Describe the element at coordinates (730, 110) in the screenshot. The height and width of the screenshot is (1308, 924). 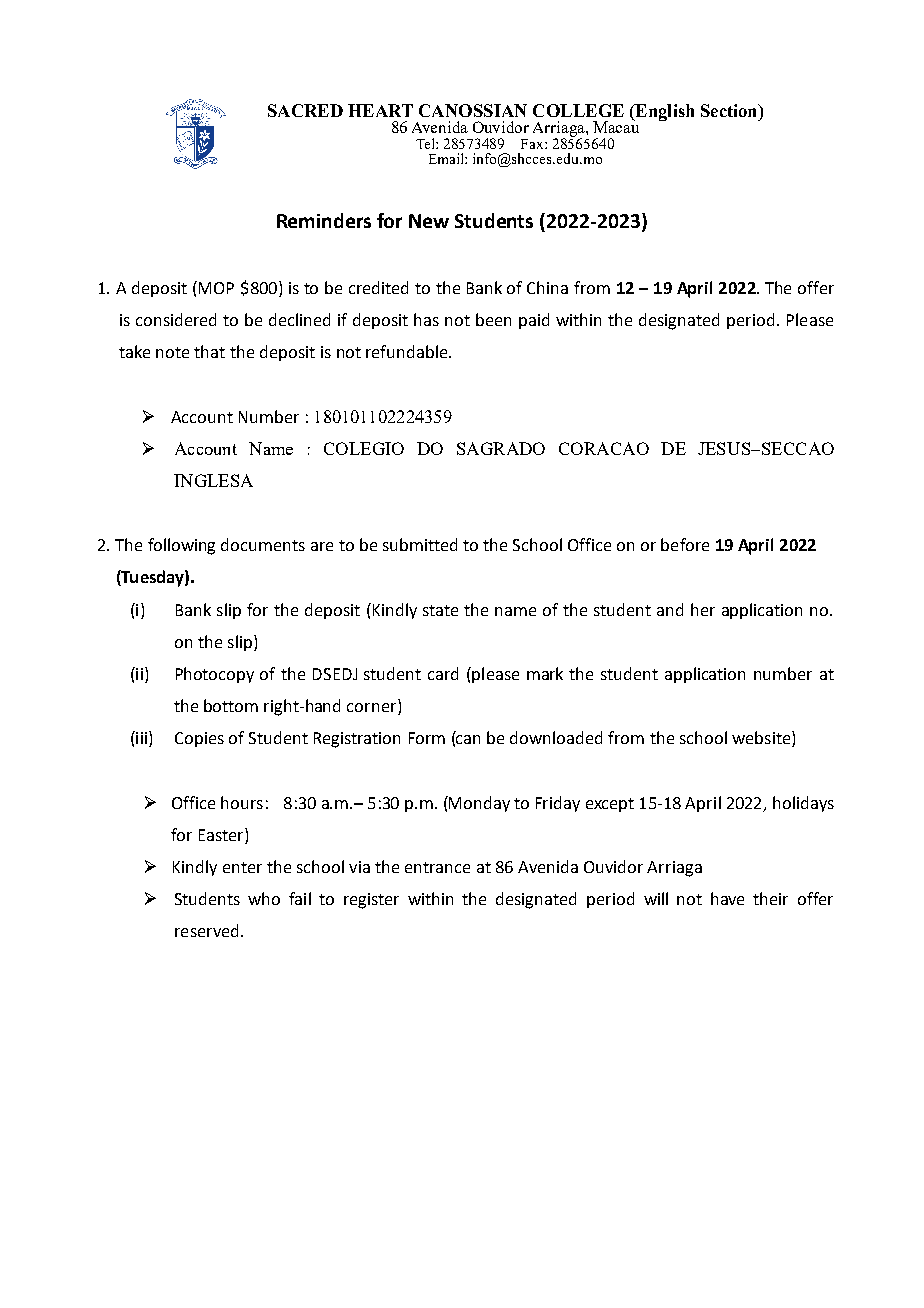
I see `Section` at that location.
